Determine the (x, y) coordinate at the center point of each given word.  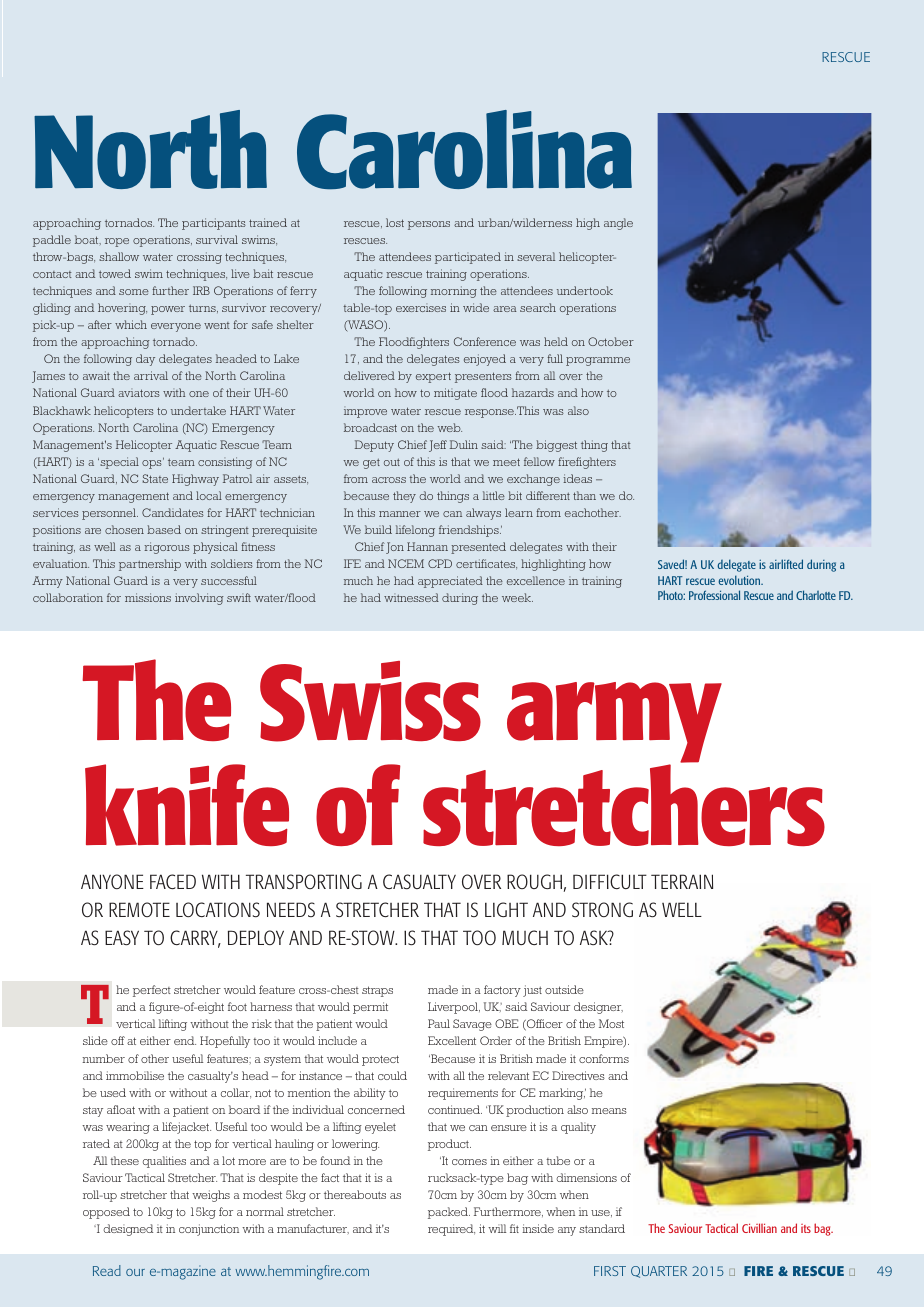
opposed (106, 1213)
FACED (173, 881)
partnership (150, 565)
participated (468, 258)
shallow (119, 256)
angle (618, 224)
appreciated (450, 582)
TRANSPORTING (304, 881)
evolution (740, 580)
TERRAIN (682, 881)
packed (449, 1213)
